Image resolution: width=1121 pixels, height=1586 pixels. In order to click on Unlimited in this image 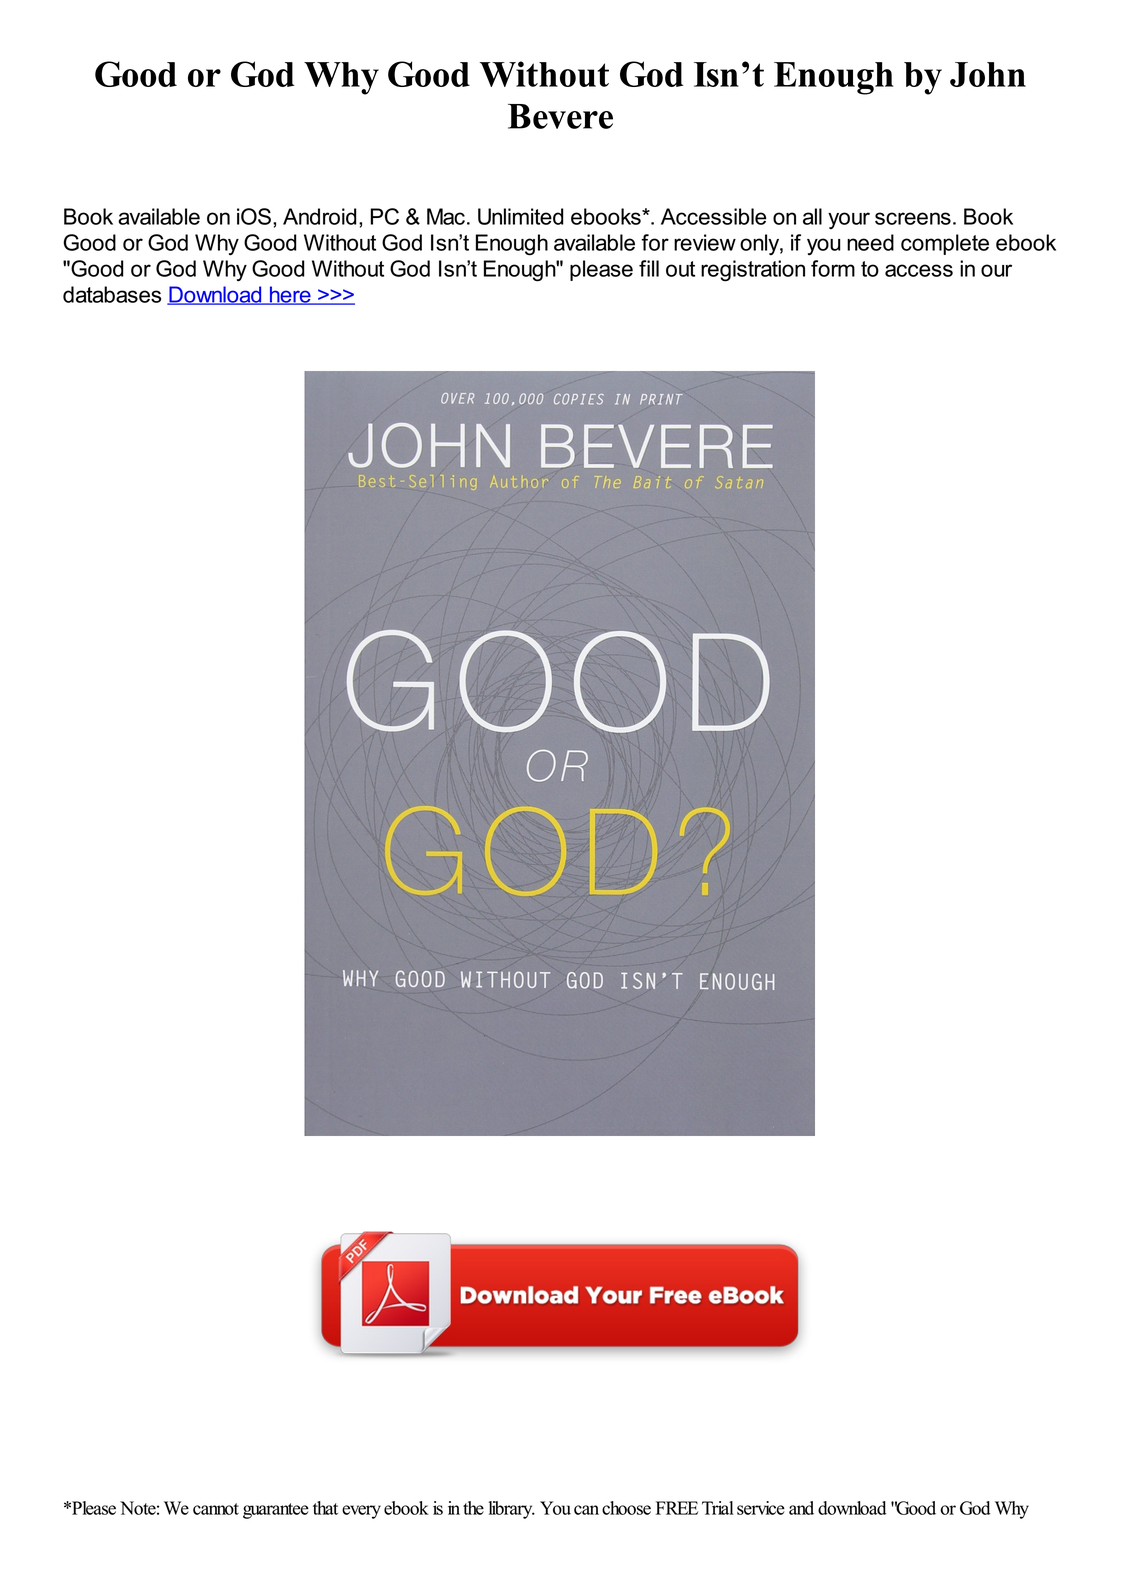, I will do `click(521, 216)`.
